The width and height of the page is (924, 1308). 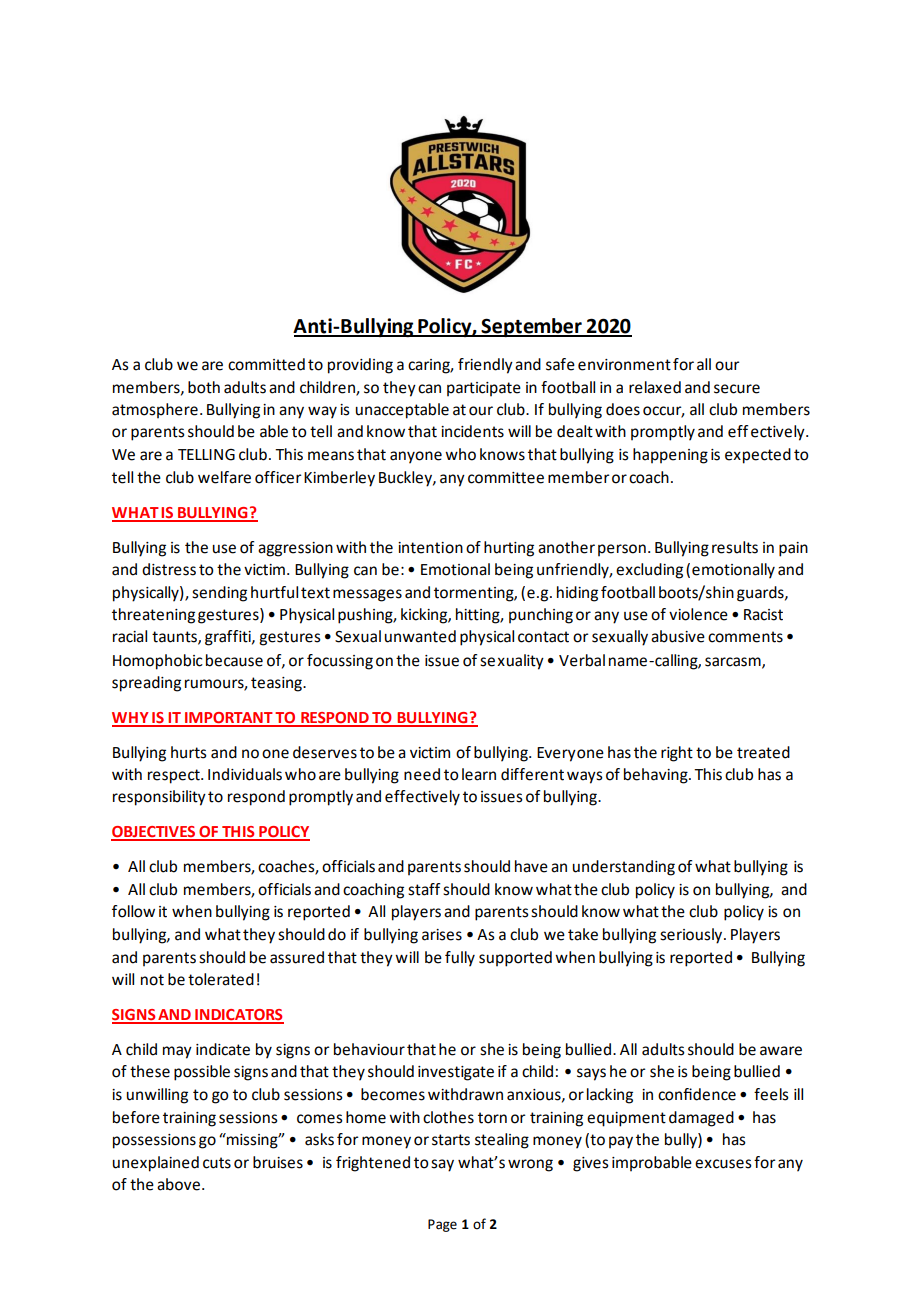 What do you see at coordinates (484, 389) in the page?
I see `participate` at bounding box center [484, 389].
